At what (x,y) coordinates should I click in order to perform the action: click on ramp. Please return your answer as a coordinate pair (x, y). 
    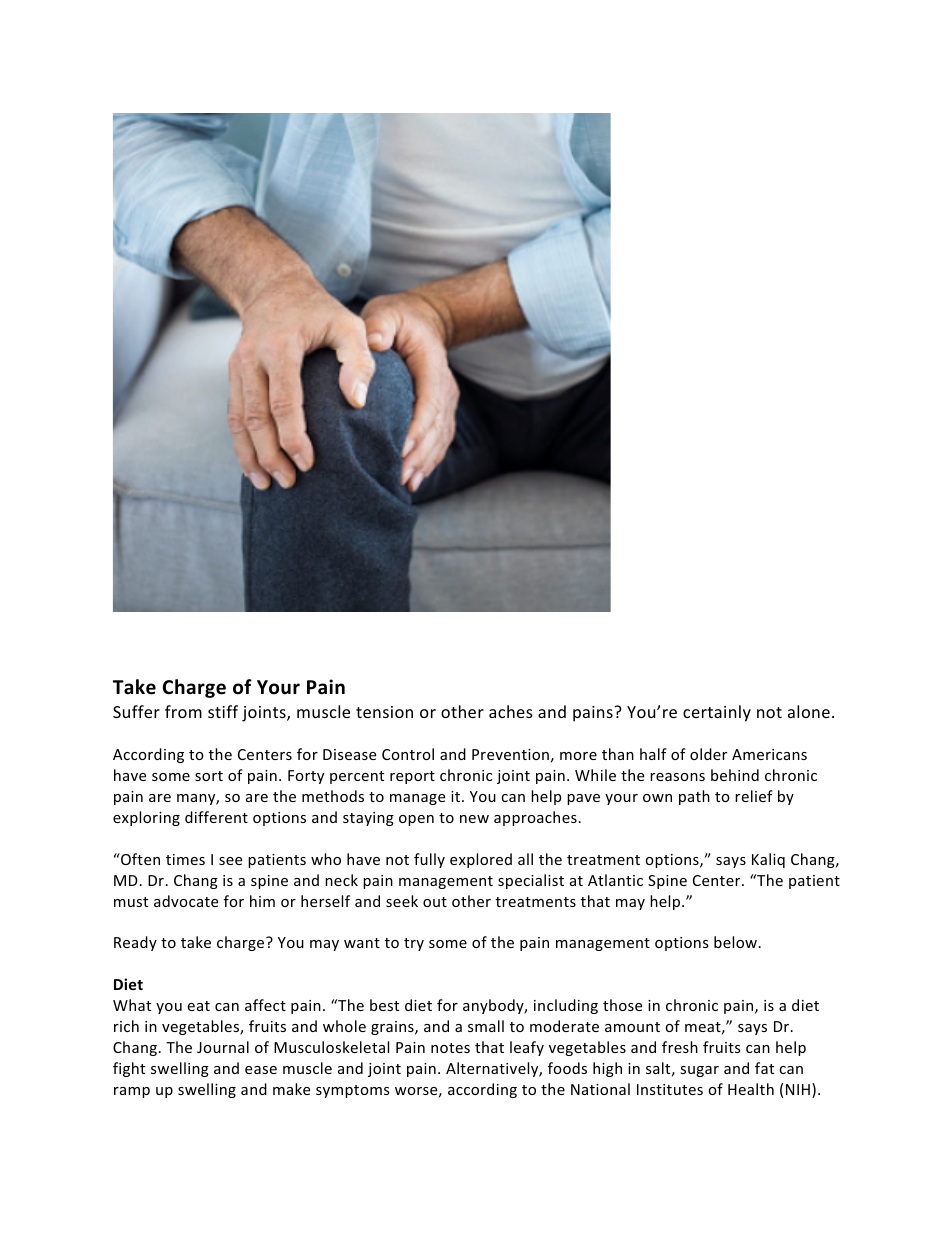
    Looking at the image, I should click on (132, 1092).
